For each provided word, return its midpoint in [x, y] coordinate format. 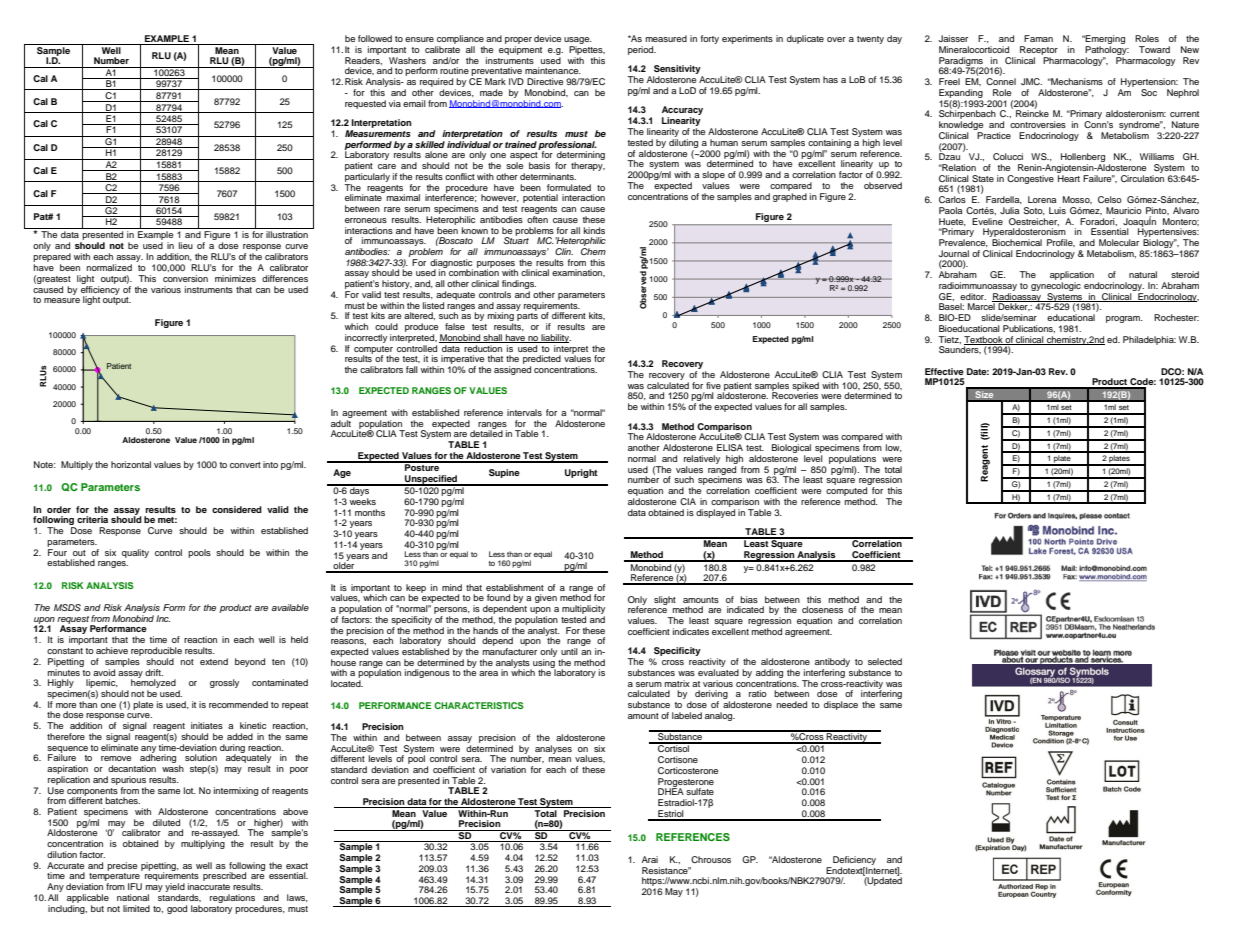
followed [375, 38]
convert [245, 465]
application [1072, 277]
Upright [581, 473]
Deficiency [854, 860]
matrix [677, 683]
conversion [185, 278]
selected [885, 661]
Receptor [1039, 50]
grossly [224, 683]
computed [846, 491]
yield [175, 889]
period [642, 50]
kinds [594, 230]
